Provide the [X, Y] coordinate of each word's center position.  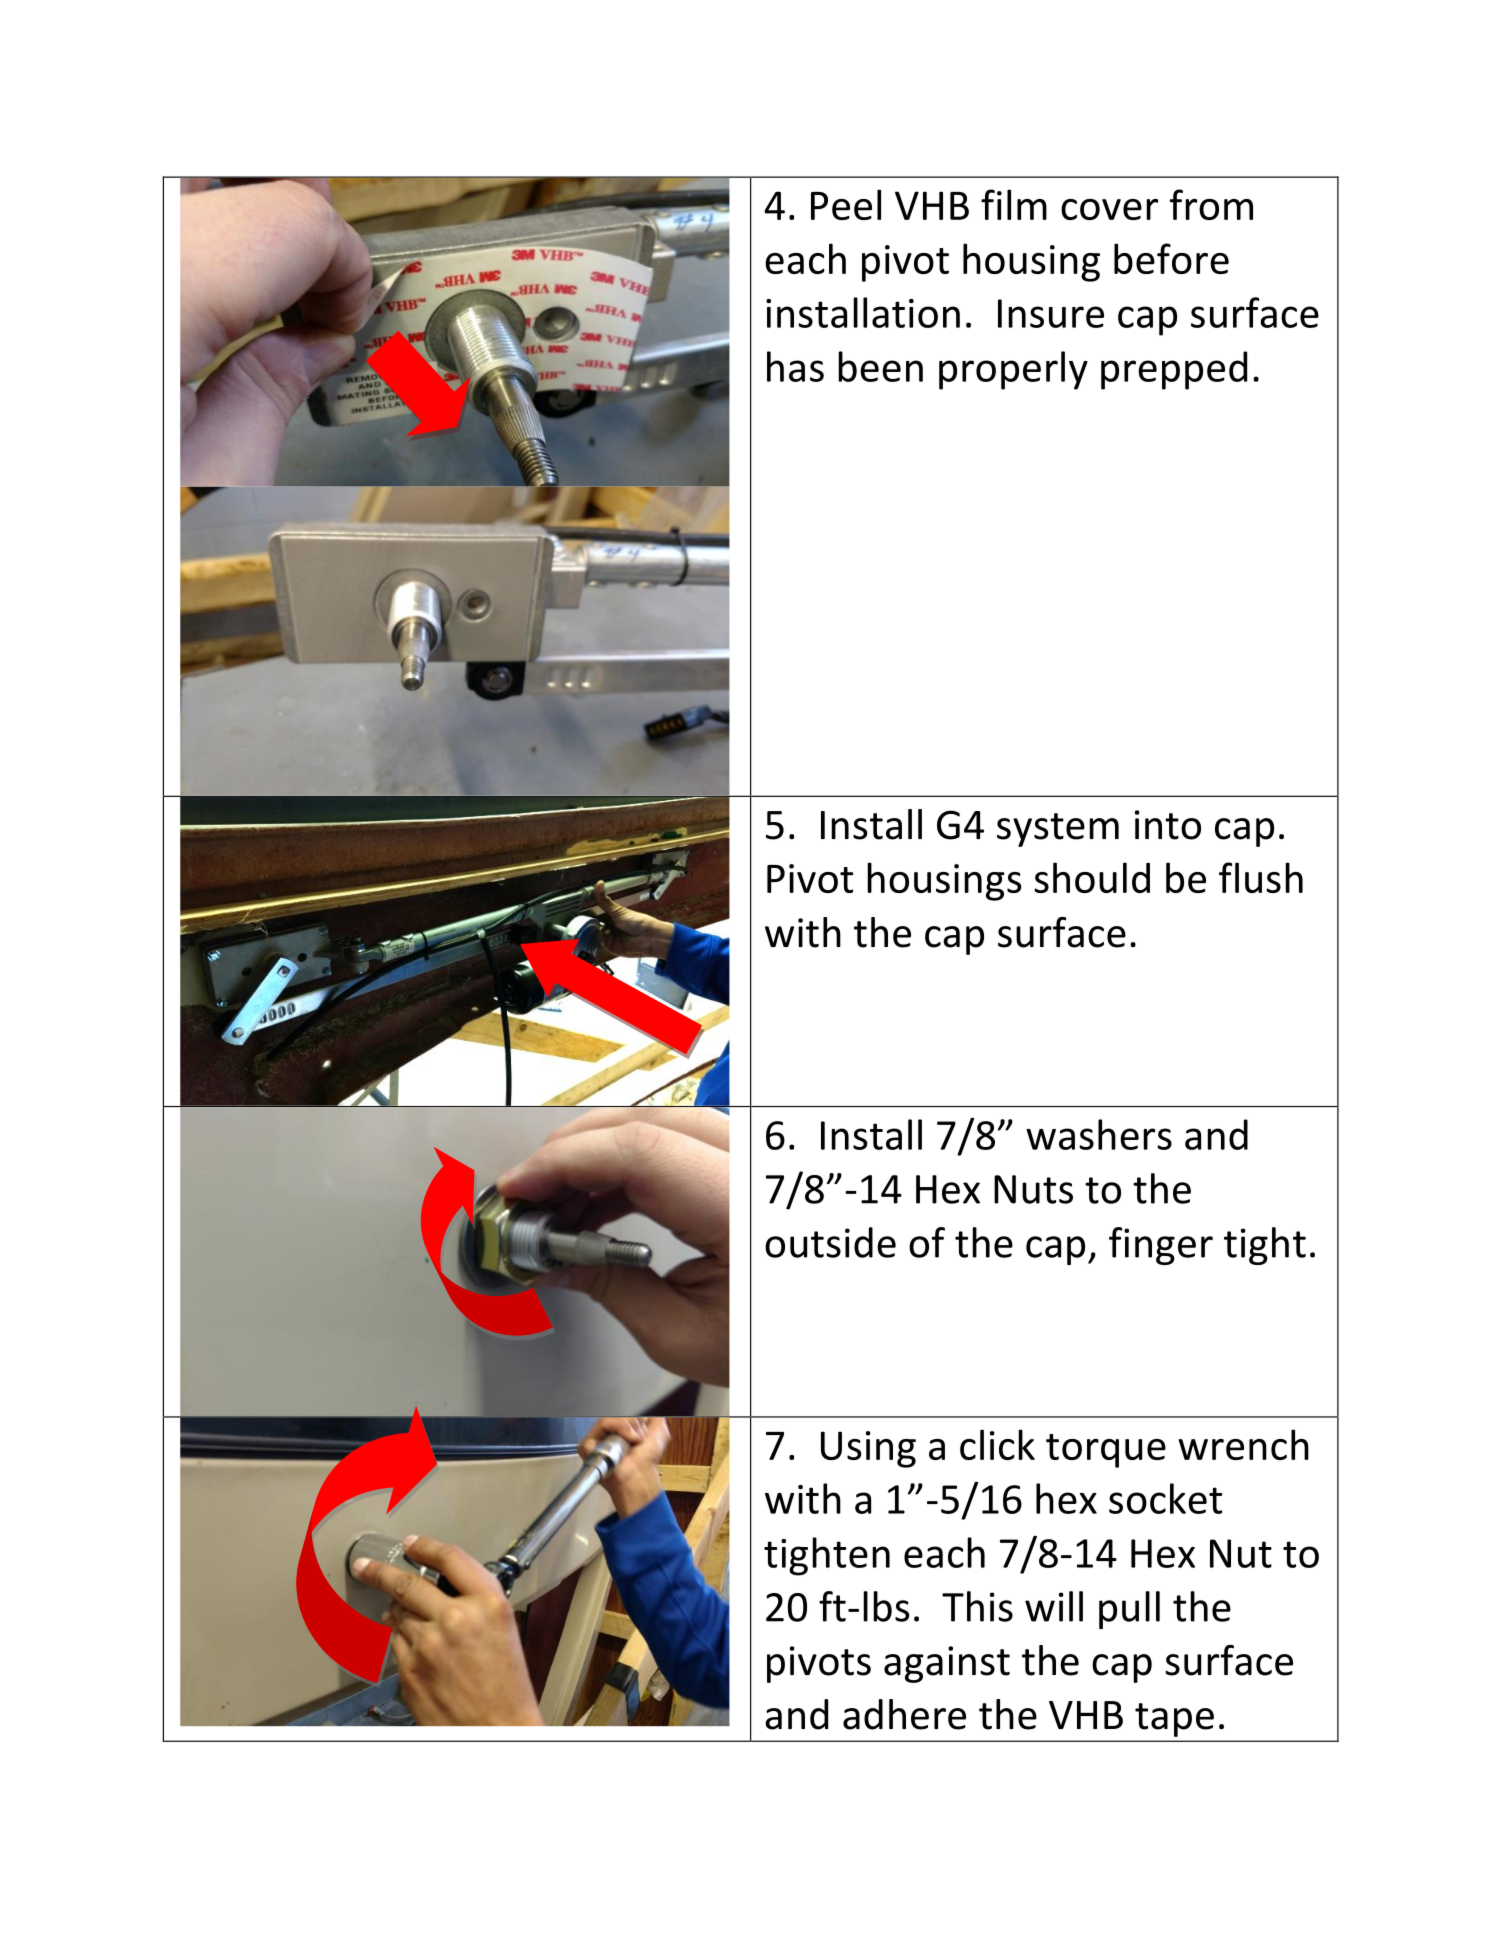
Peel [846, 204]
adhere [904, 1714]
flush [1261, 877]
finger [1161, 1246]
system [1058, 830]
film [1014, 204]
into [1168, 825]
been [880, 366]
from [1211, 204]
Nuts [1033, 1189]
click [997, 1444]
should [1092, 877]
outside [830, 1242]
